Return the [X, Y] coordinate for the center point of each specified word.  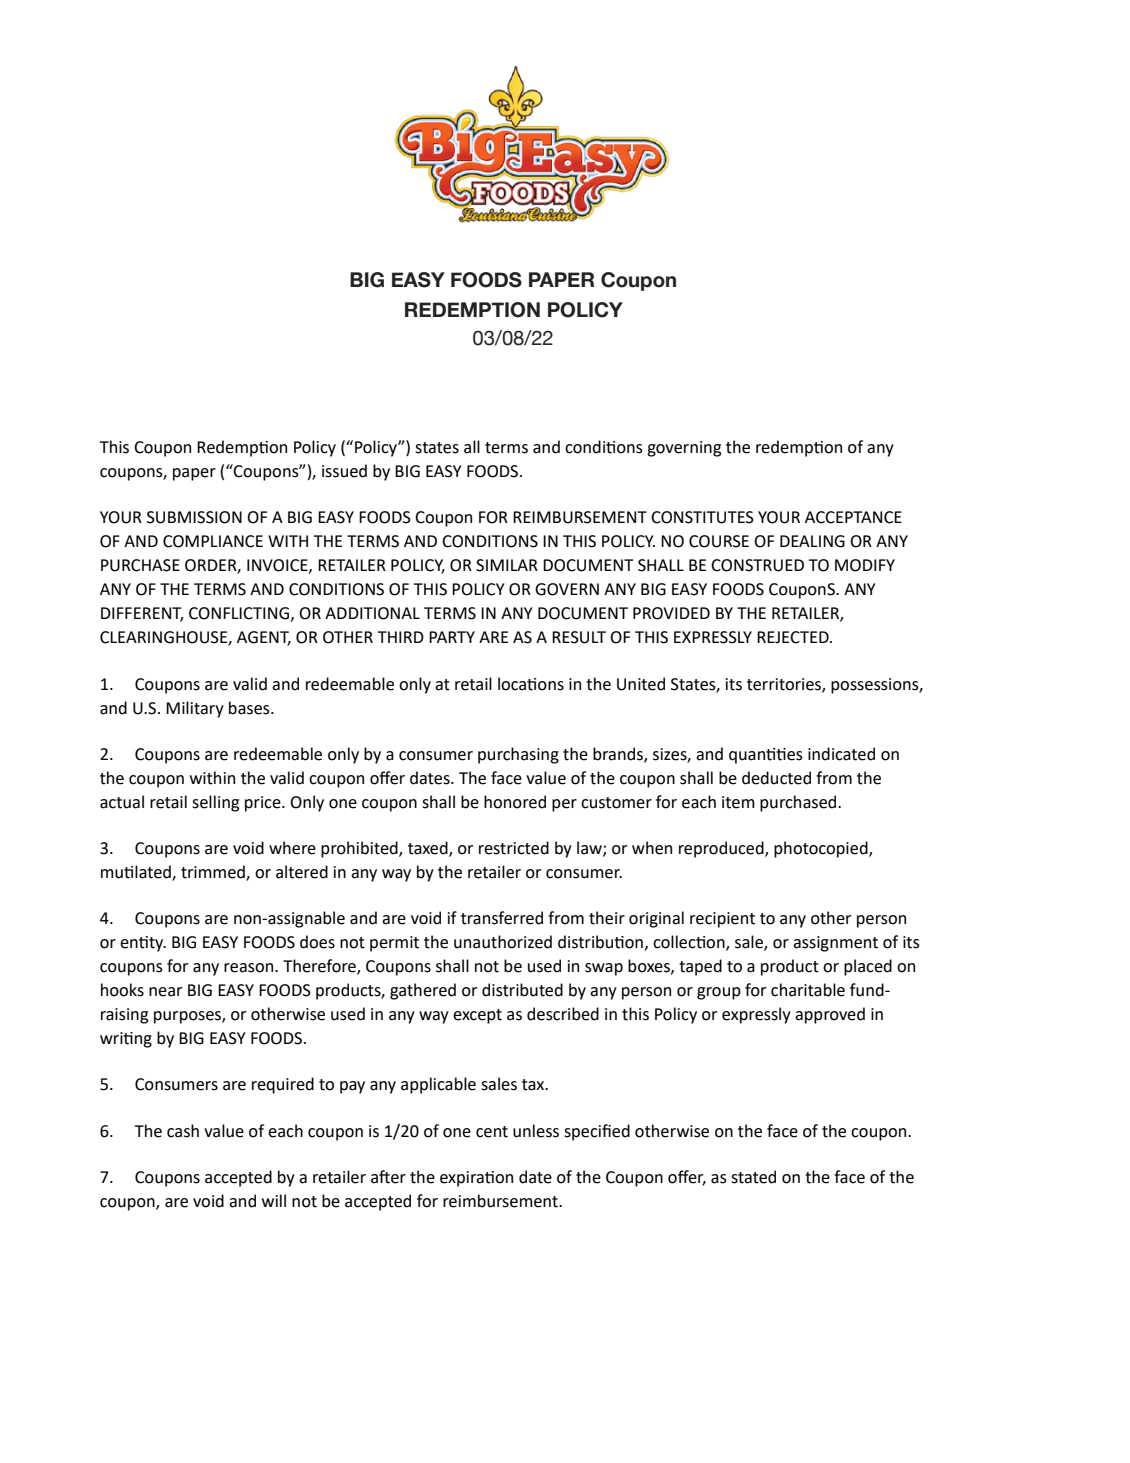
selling [215, 803]
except [477, 1016]
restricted [514, 848]
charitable [808, 990]
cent [492, 1132]
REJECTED [794, 637]
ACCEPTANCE [853, 517]
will [274, 1200]
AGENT [264, 638]
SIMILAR [507, 565]
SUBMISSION [194, 517]
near [165, 992]
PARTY [452, 637]
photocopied [822, 849]
